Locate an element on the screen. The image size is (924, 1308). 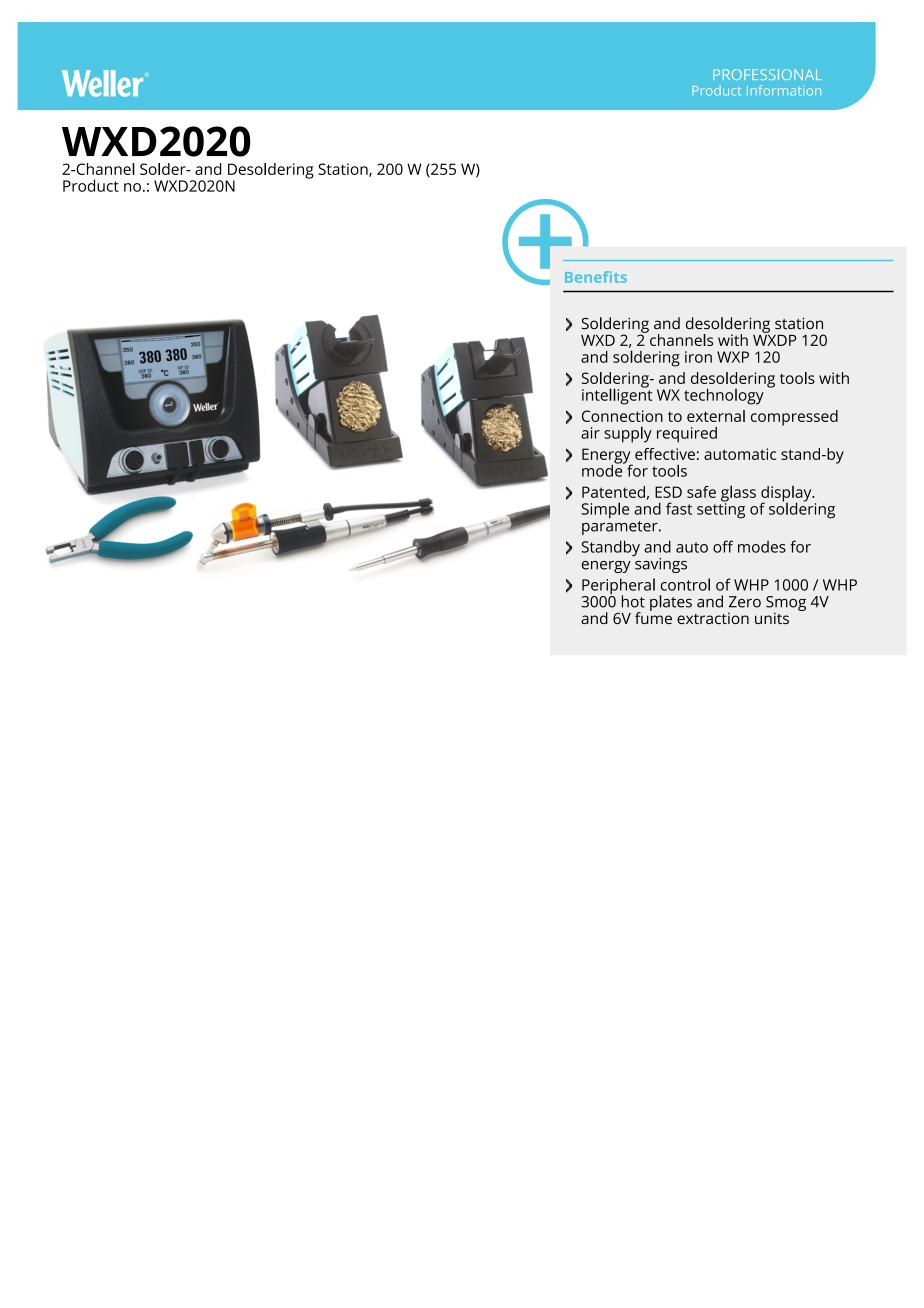
PROFESSIONAL is located at coordinates (767, 74).
